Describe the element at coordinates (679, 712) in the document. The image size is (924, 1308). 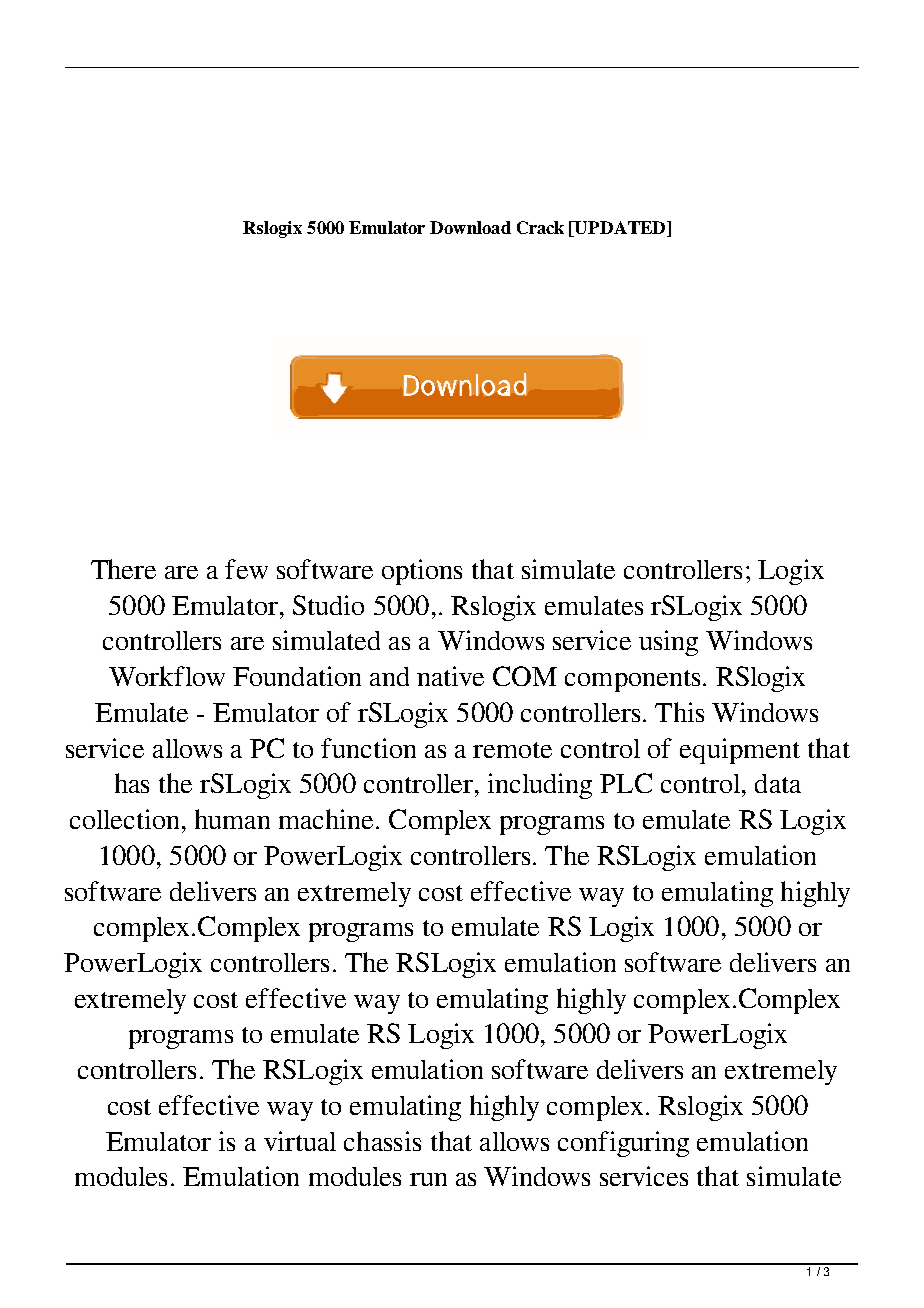
I see `This` at that location.
